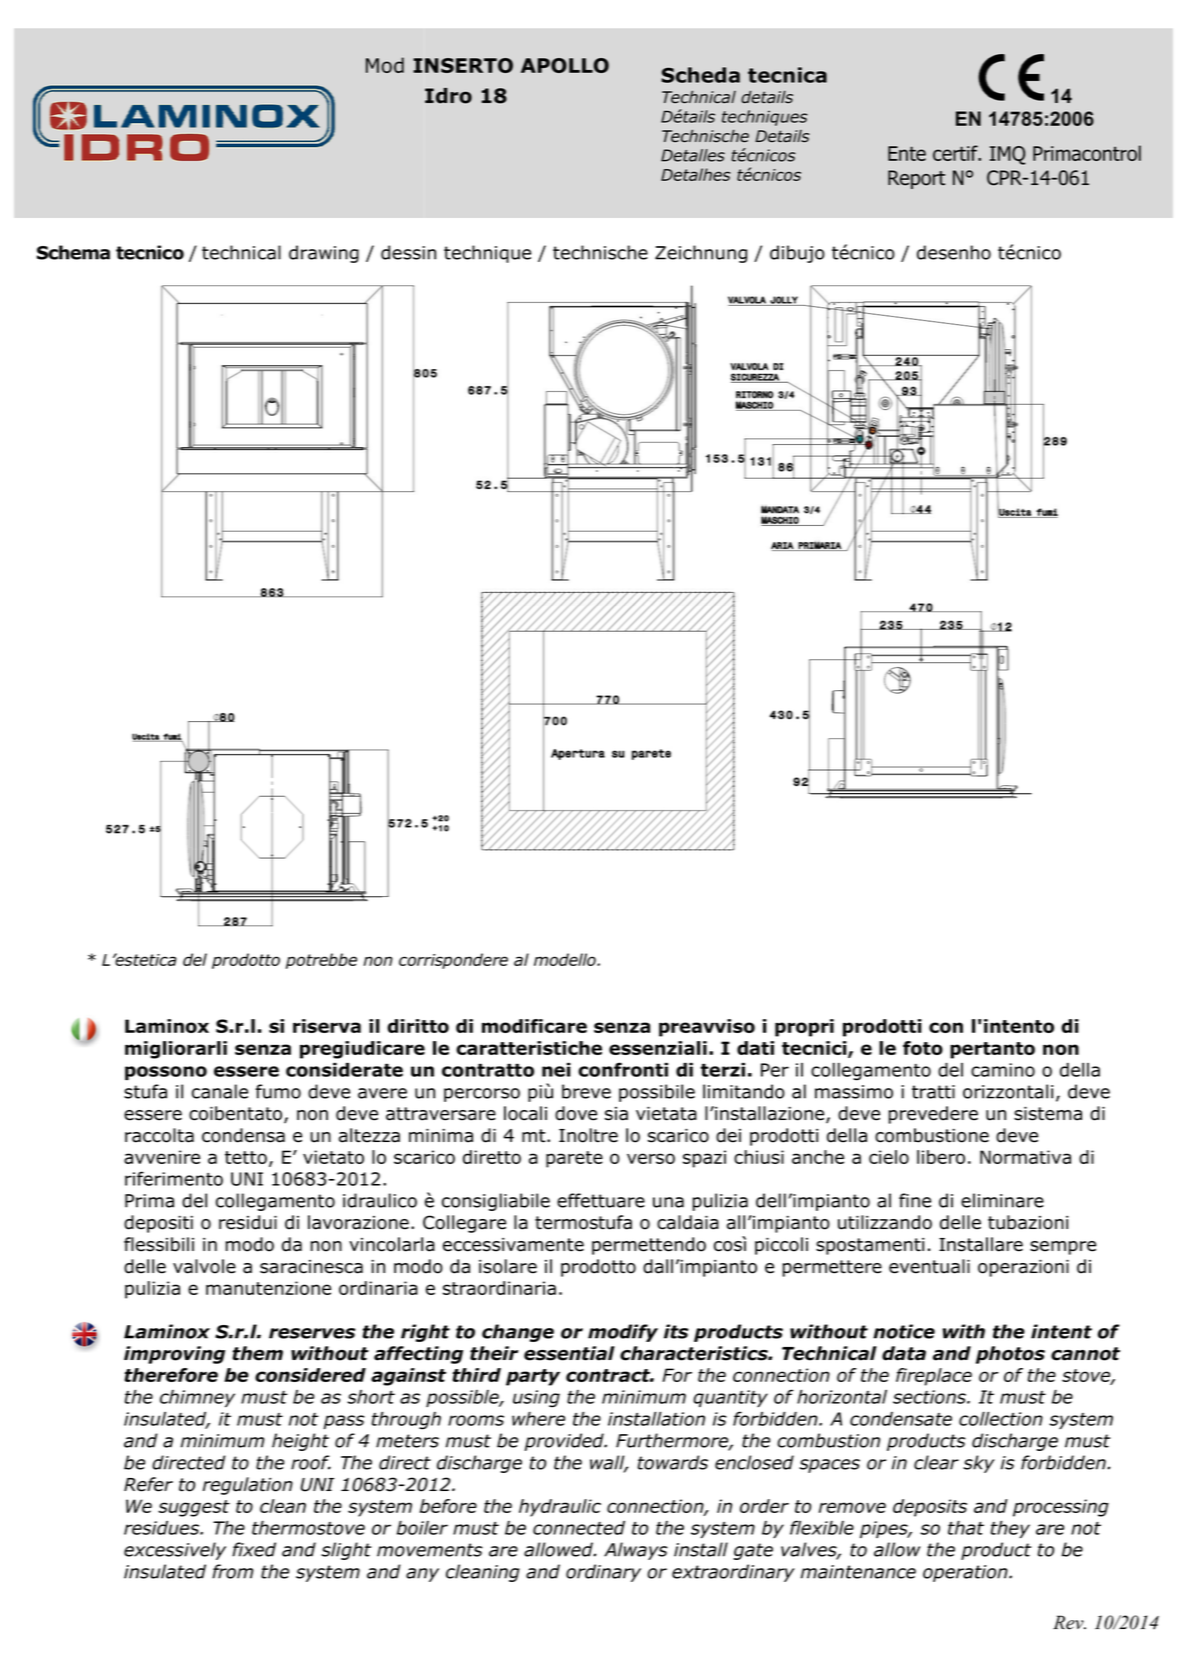 Image resolution: width=1187 pixels, height=1679 pixels. Describe the element at coordinates (194, 1508) in the document. I see `suggest` at that location.
